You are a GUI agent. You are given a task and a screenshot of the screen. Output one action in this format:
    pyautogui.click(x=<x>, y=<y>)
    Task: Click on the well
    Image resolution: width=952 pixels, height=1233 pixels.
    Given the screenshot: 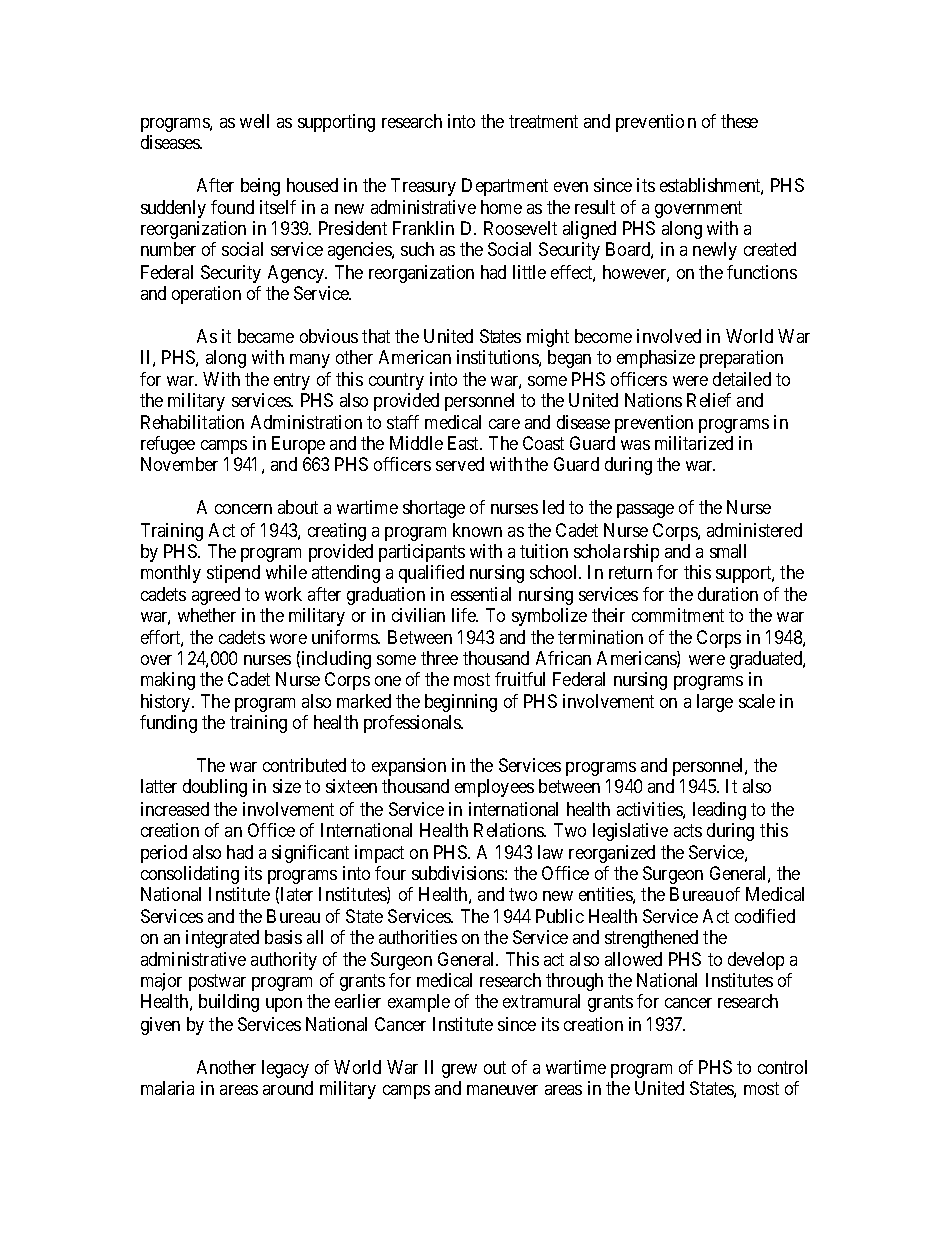 What is the action you would take?
    pyautogui.click(x=254, y=121)
